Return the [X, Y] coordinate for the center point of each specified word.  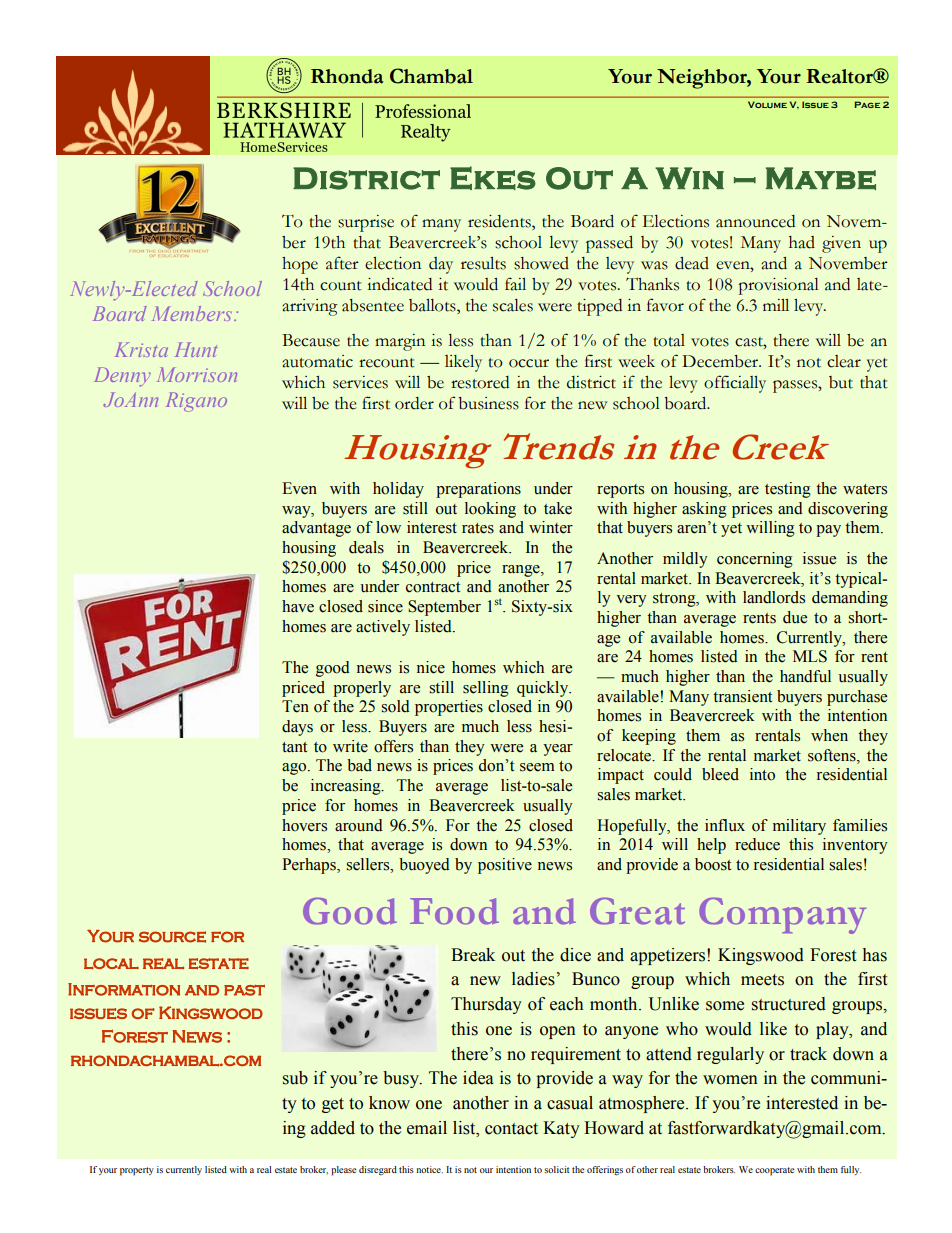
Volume [767, 104]
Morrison [197, 374]
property [137, 1171]
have [298, 606]
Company [782, 915]
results [483, 263]
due [795, 617]
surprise [366, 223]
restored [480, 382]
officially [735, 384]
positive [505, 866]
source [172, 937]
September [444, 608]
